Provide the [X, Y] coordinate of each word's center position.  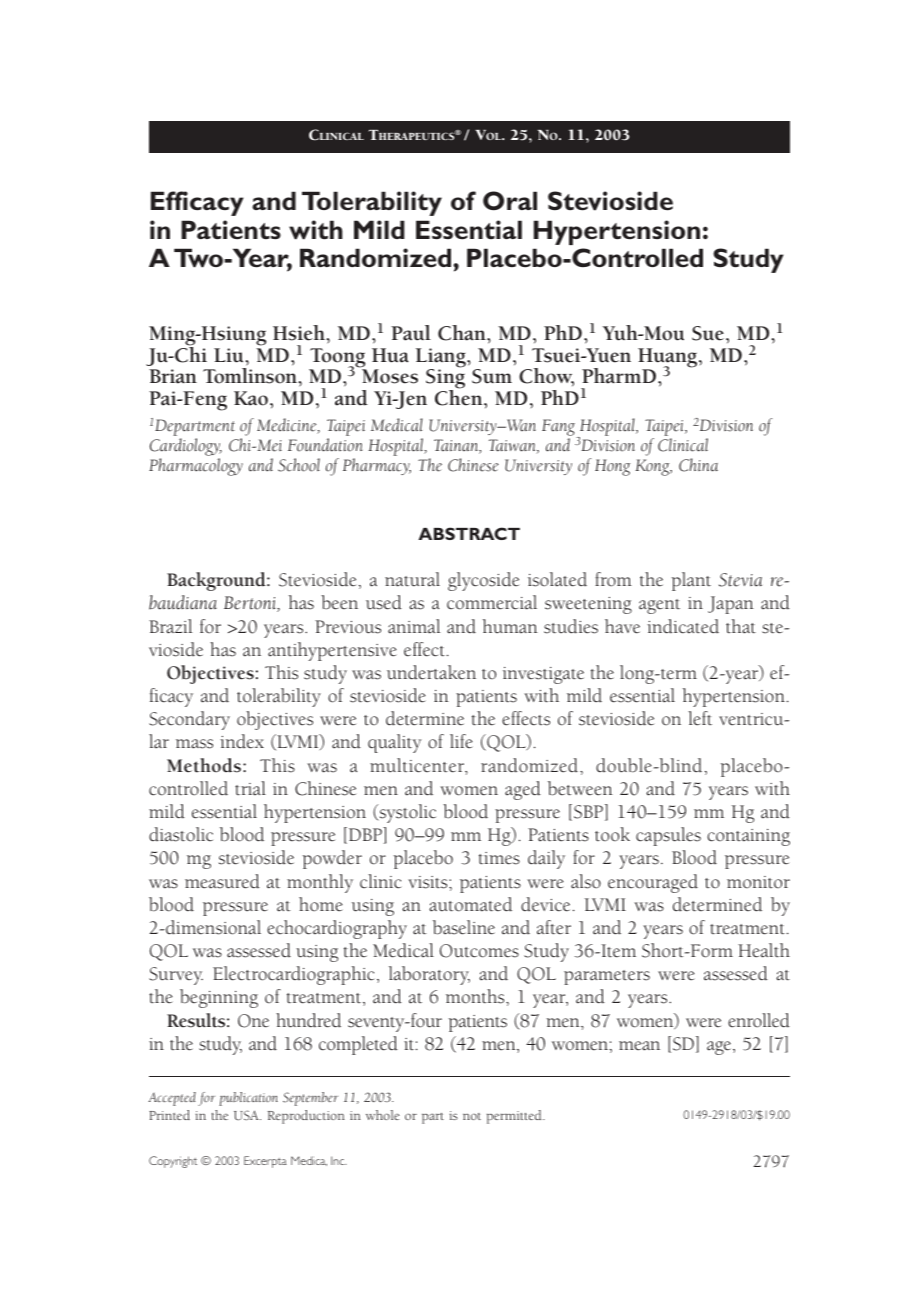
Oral [510, 201]
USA [247, 1115]
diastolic [181, 834]
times [499, 858]
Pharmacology [196, 467]
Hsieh [300, 333]
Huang [669, 359]
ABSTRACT [469, 533]
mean [639, 1046]
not [472, 1116]
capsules [668, 836]
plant [691, 581]
